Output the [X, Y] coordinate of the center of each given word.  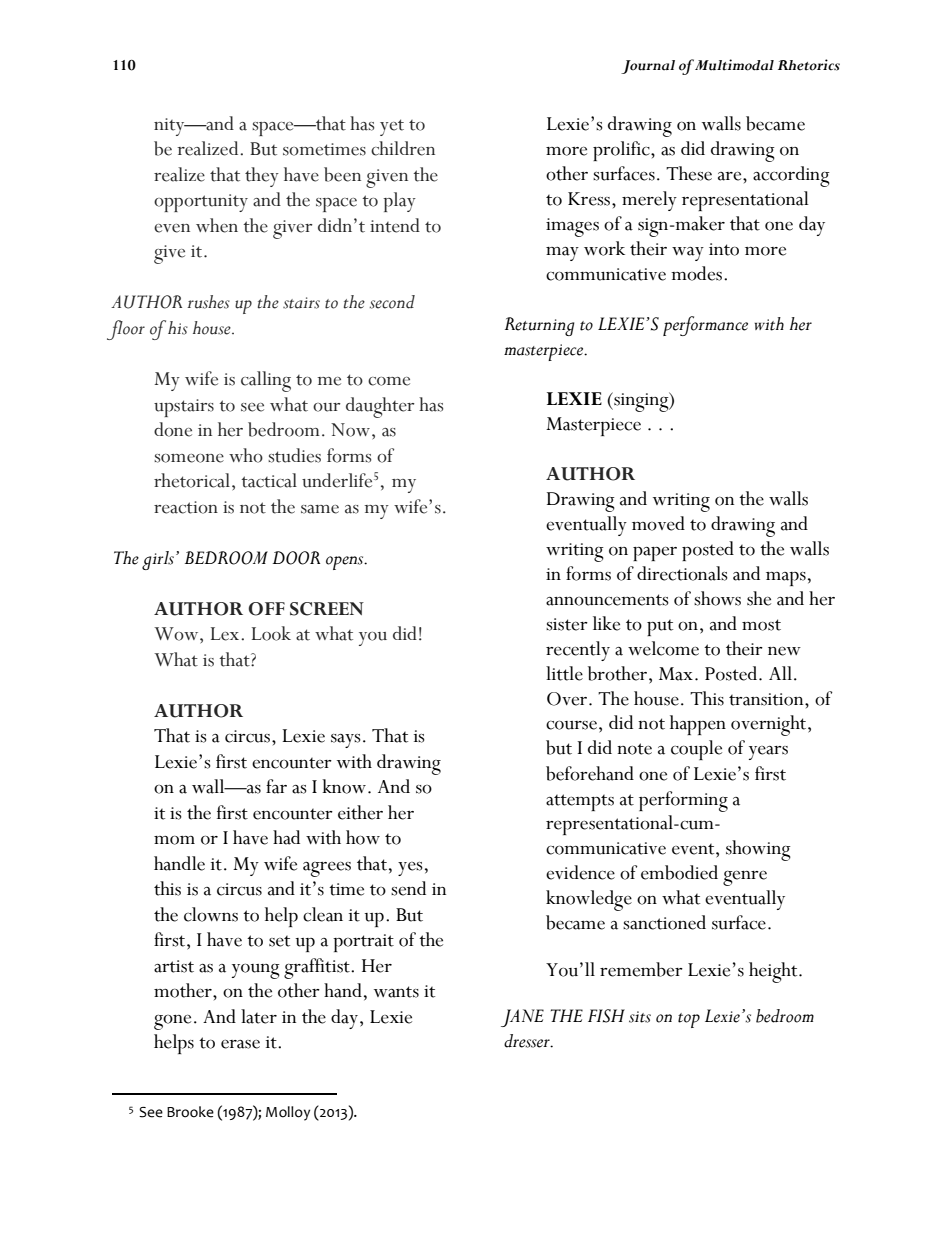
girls [159, 560]
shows [717, 598]
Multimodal [734, 65]
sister [567, 624]
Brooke [190, 1112]
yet [392, 127]
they [262, 177]
